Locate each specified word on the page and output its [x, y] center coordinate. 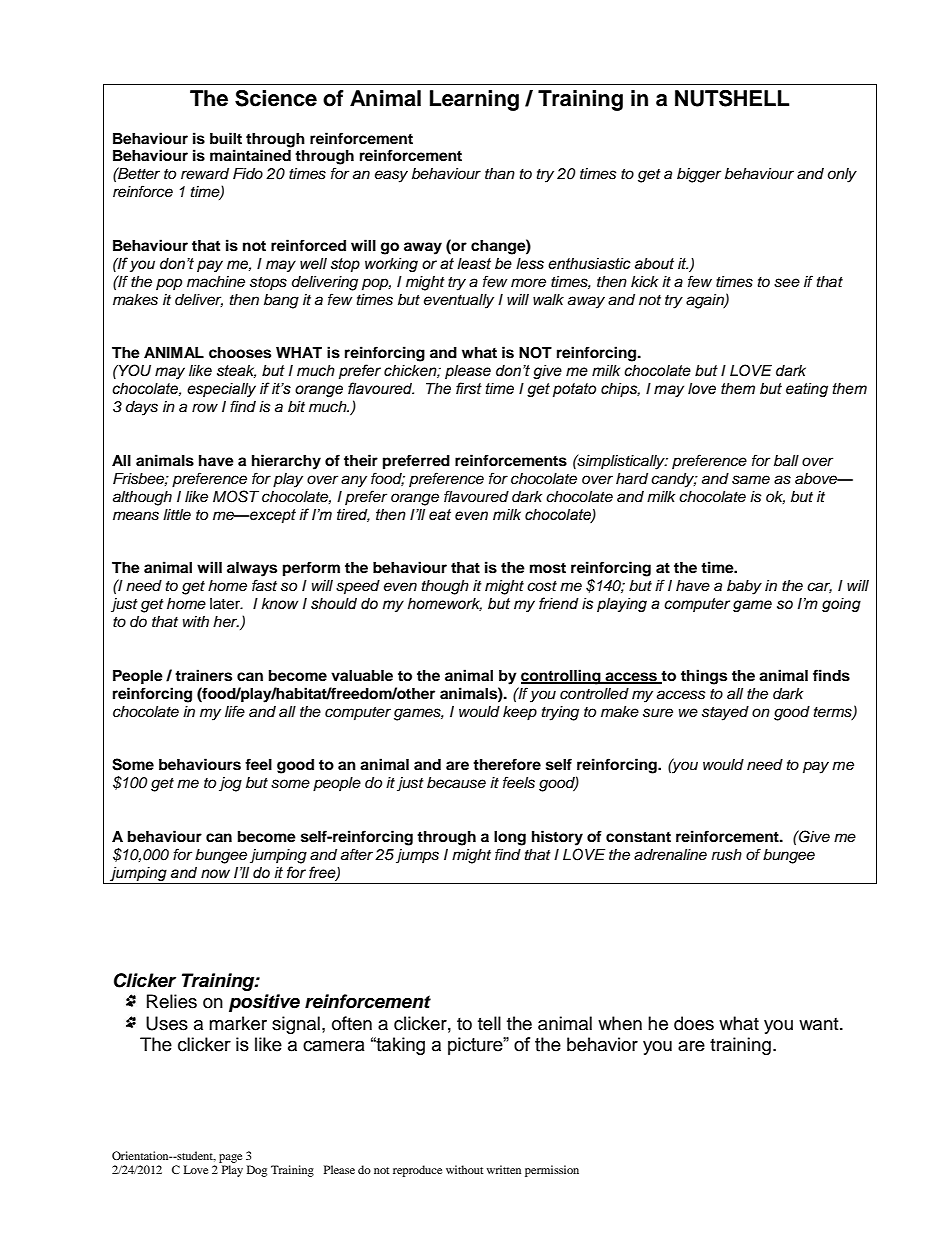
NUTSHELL [732, 98]
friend [559, 603]
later [226, 604]
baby [744, 587]
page [230, 1158]
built [226, 138]
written [504, 1169]
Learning [474, 100]
